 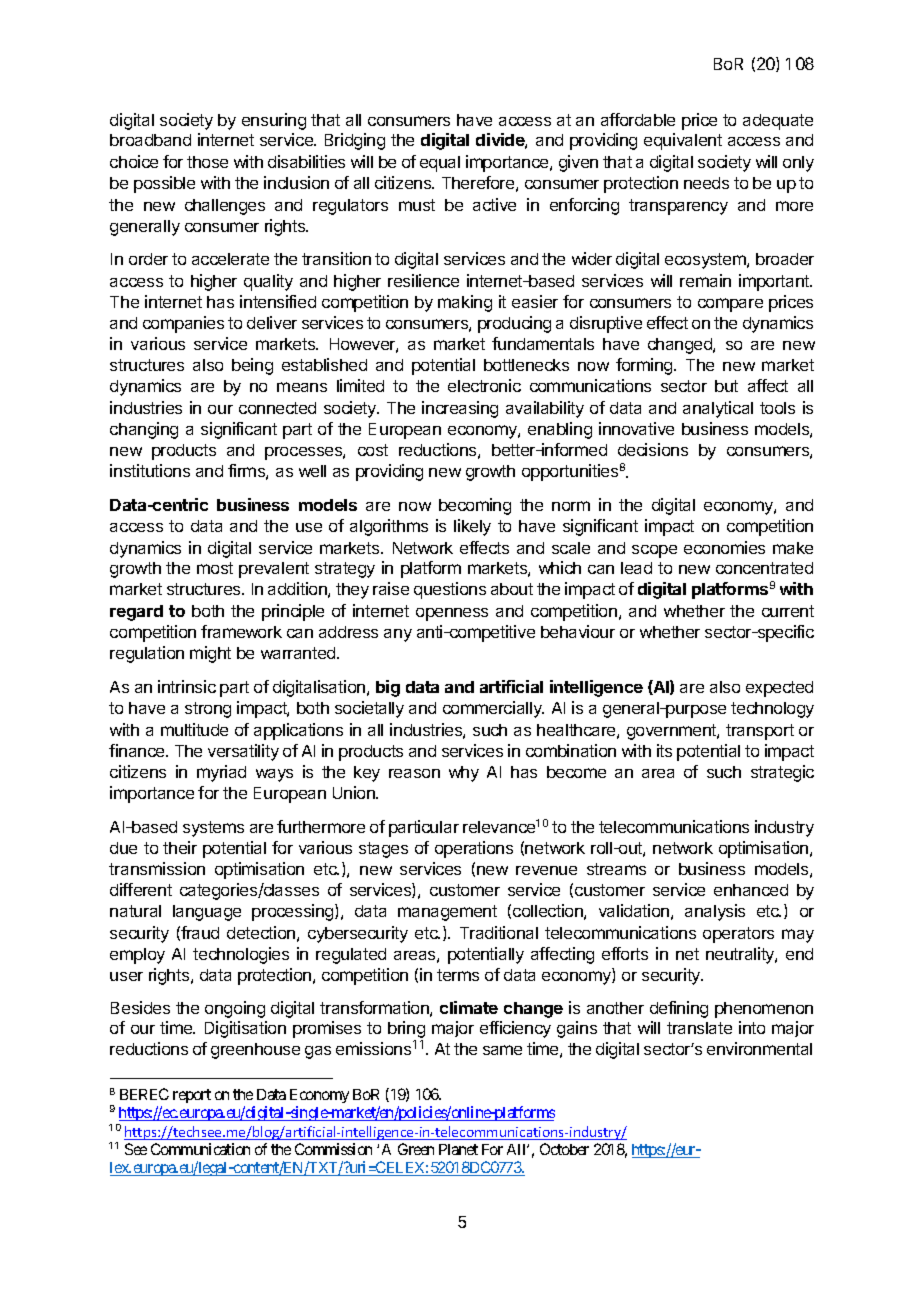 I want to click on those, so click(x=207, y=162).
